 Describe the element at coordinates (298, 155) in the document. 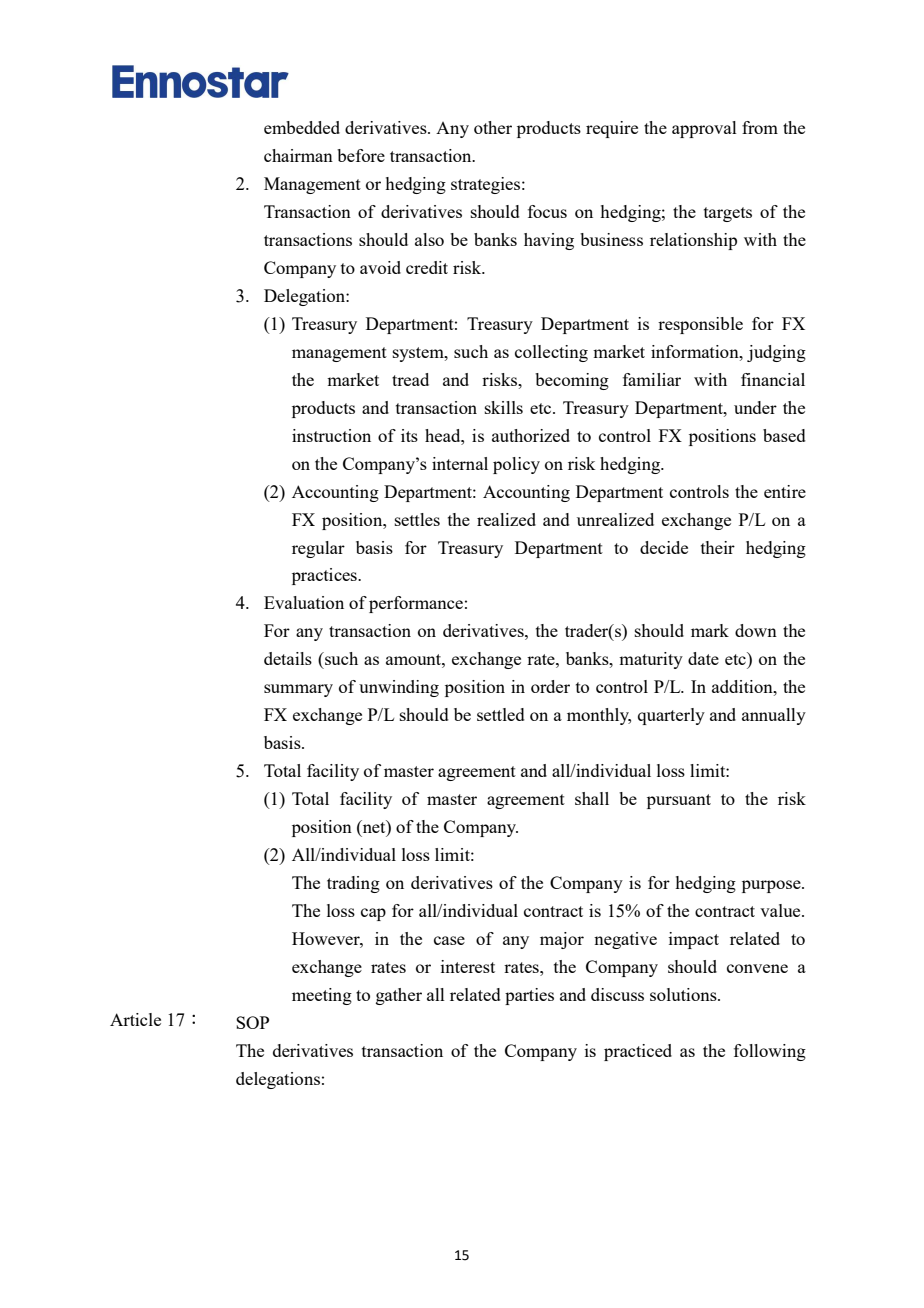

I see `chairman` at that location.
